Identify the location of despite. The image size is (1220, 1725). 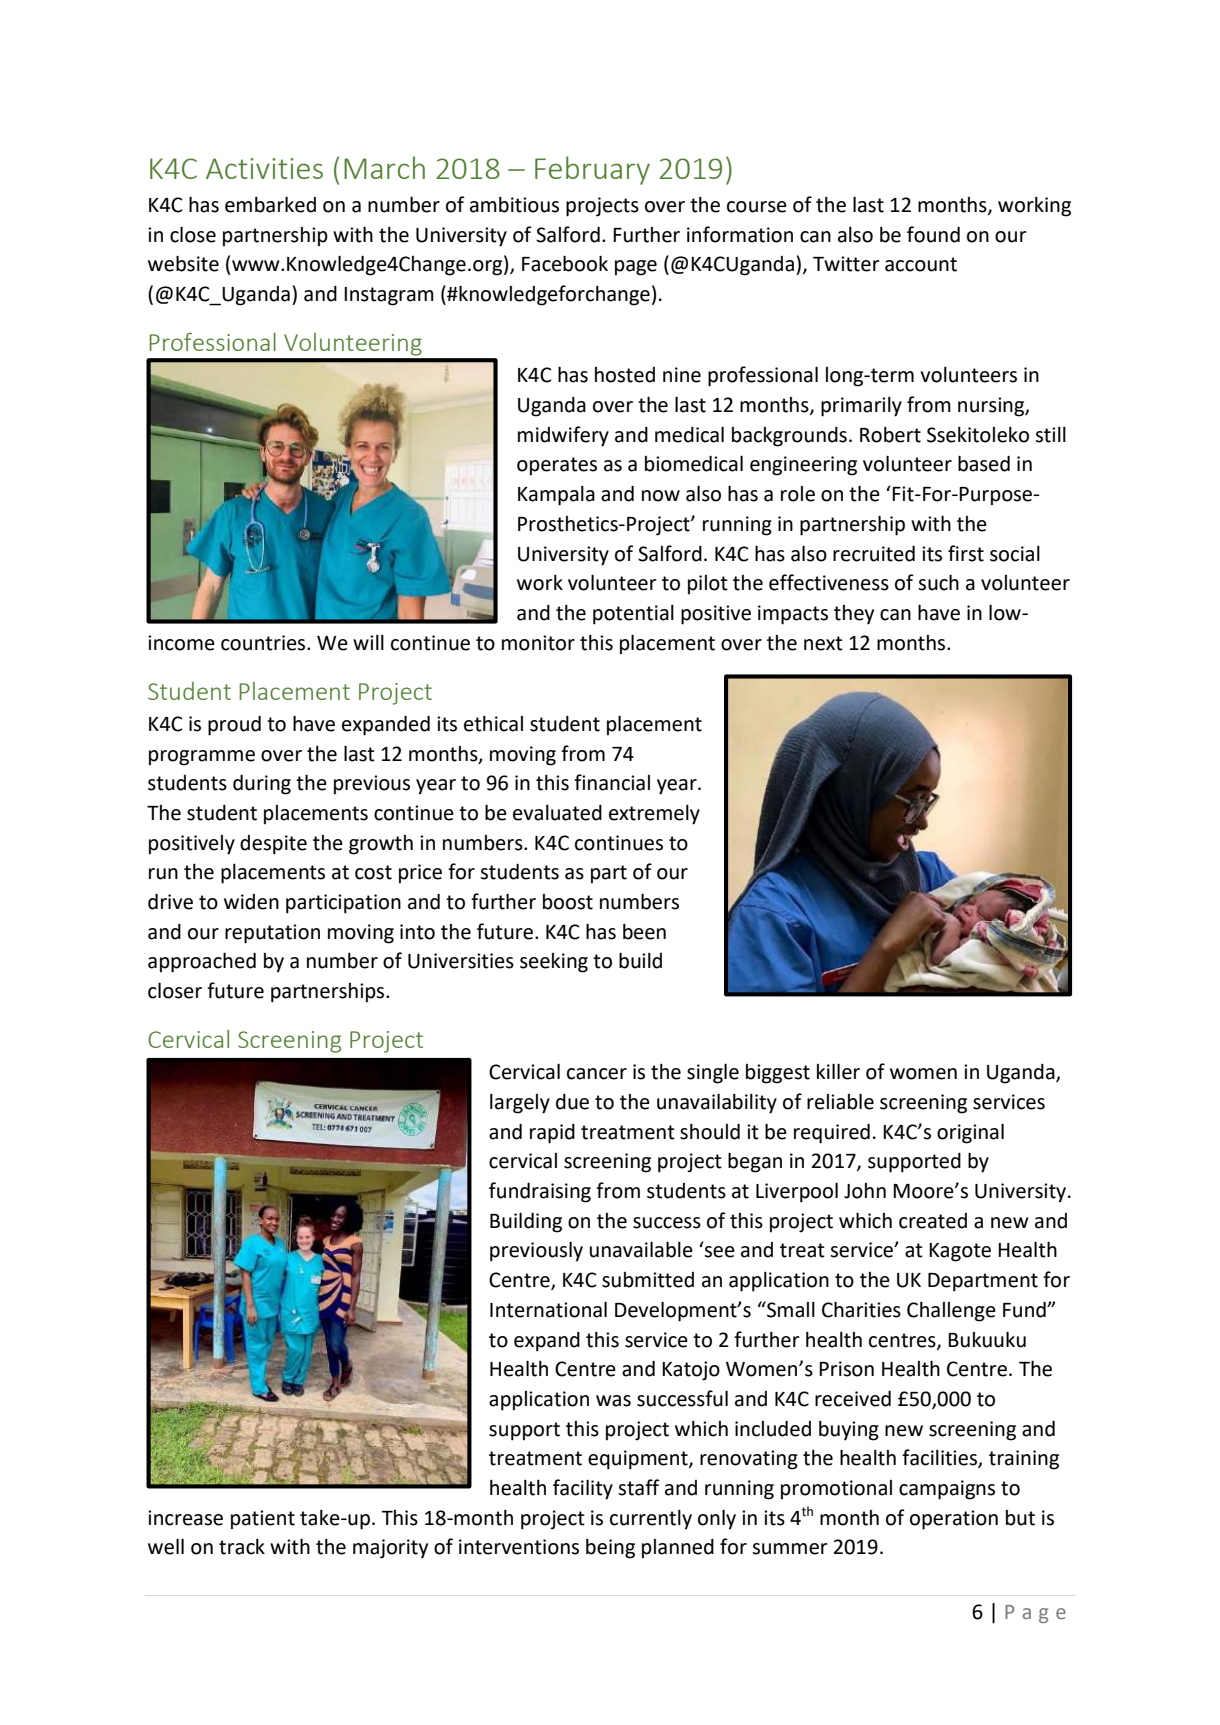
(273, 845).
